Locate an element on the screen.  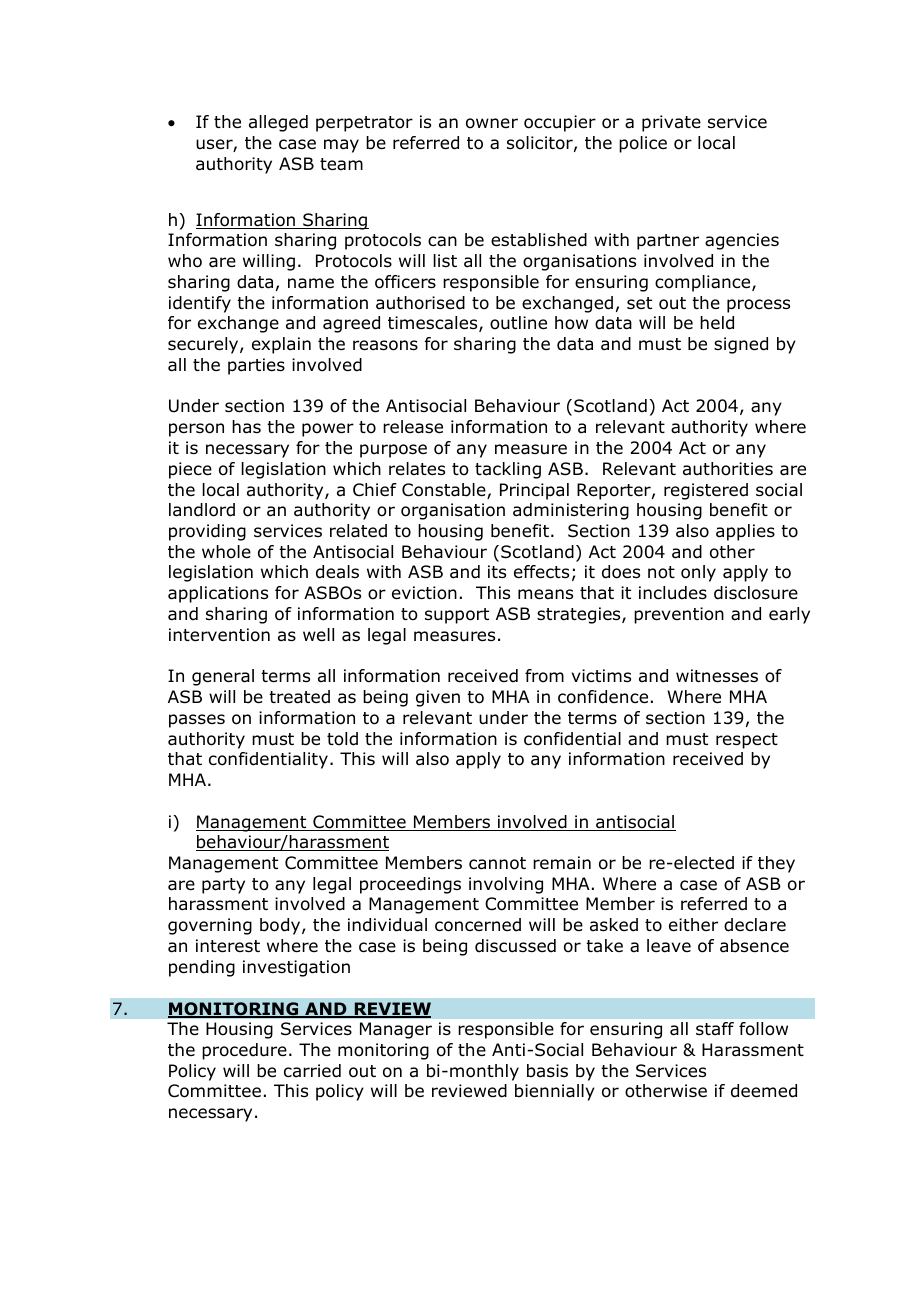
alleged is located at coordinates (278, 123).
